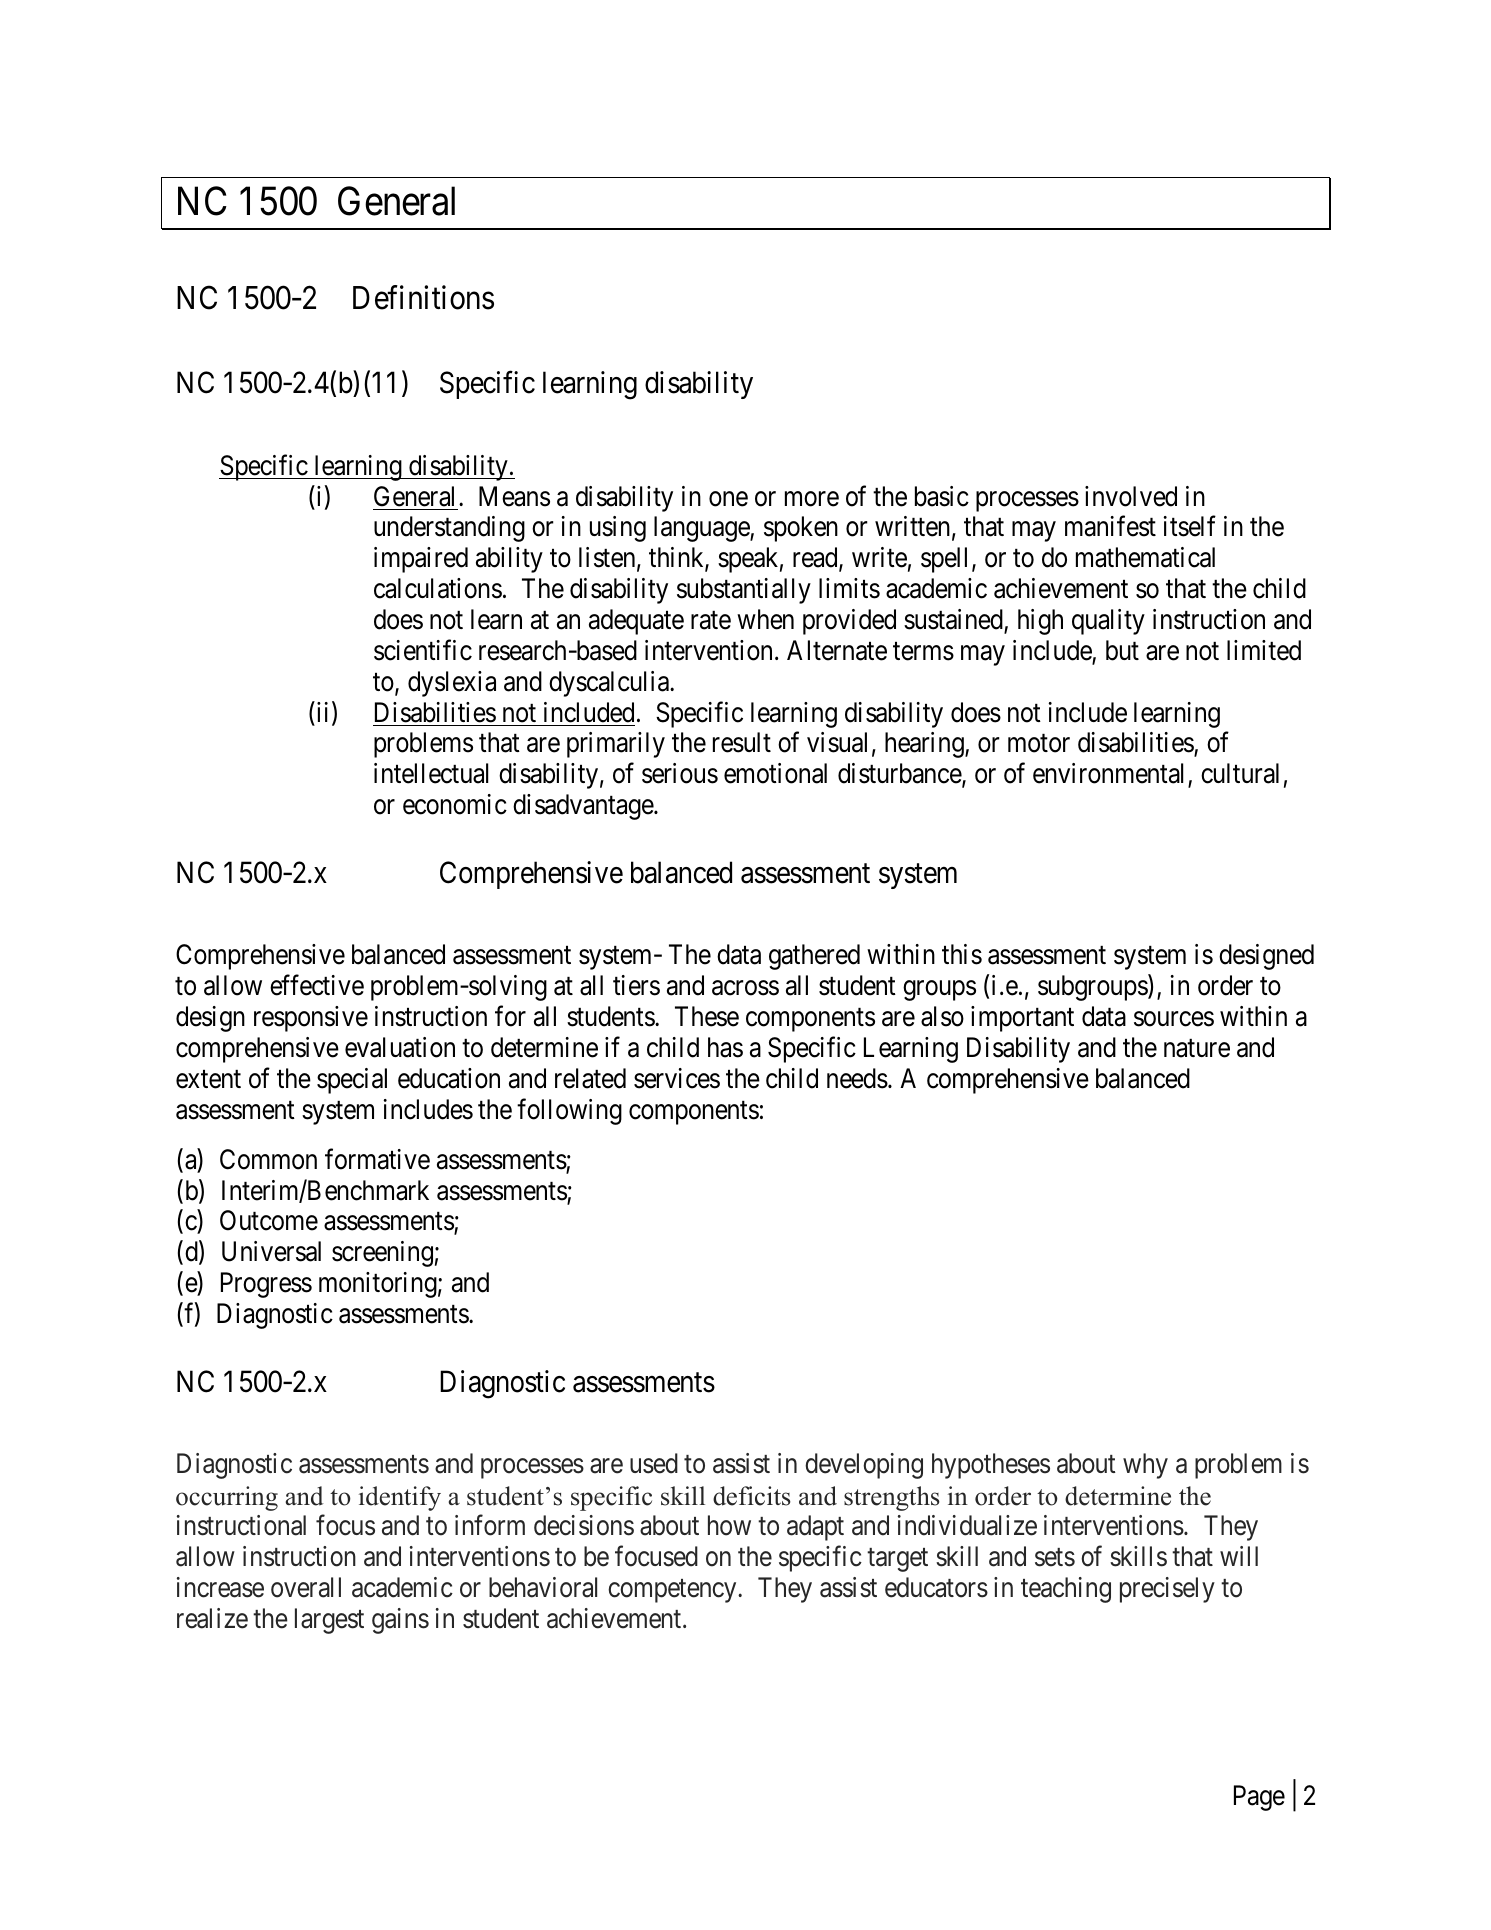 Image resolution: width=1491 pixels, height=1930 pixels. What do you see at coordinates (329, 1621) in the page?
I see `largest` at bounding box center [329, 1621].
